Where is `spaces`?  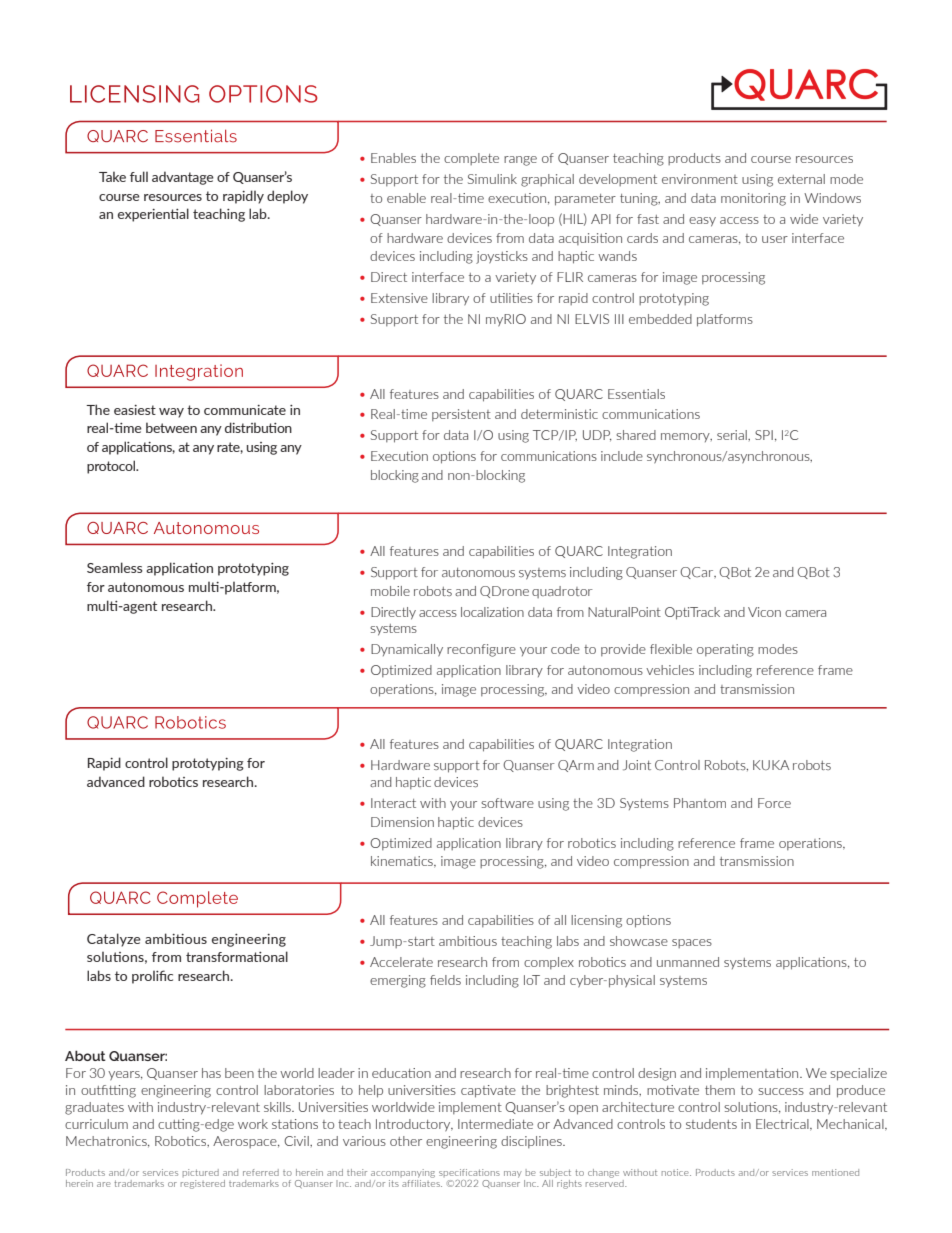
spaces is located at coordinates (692, 943).
